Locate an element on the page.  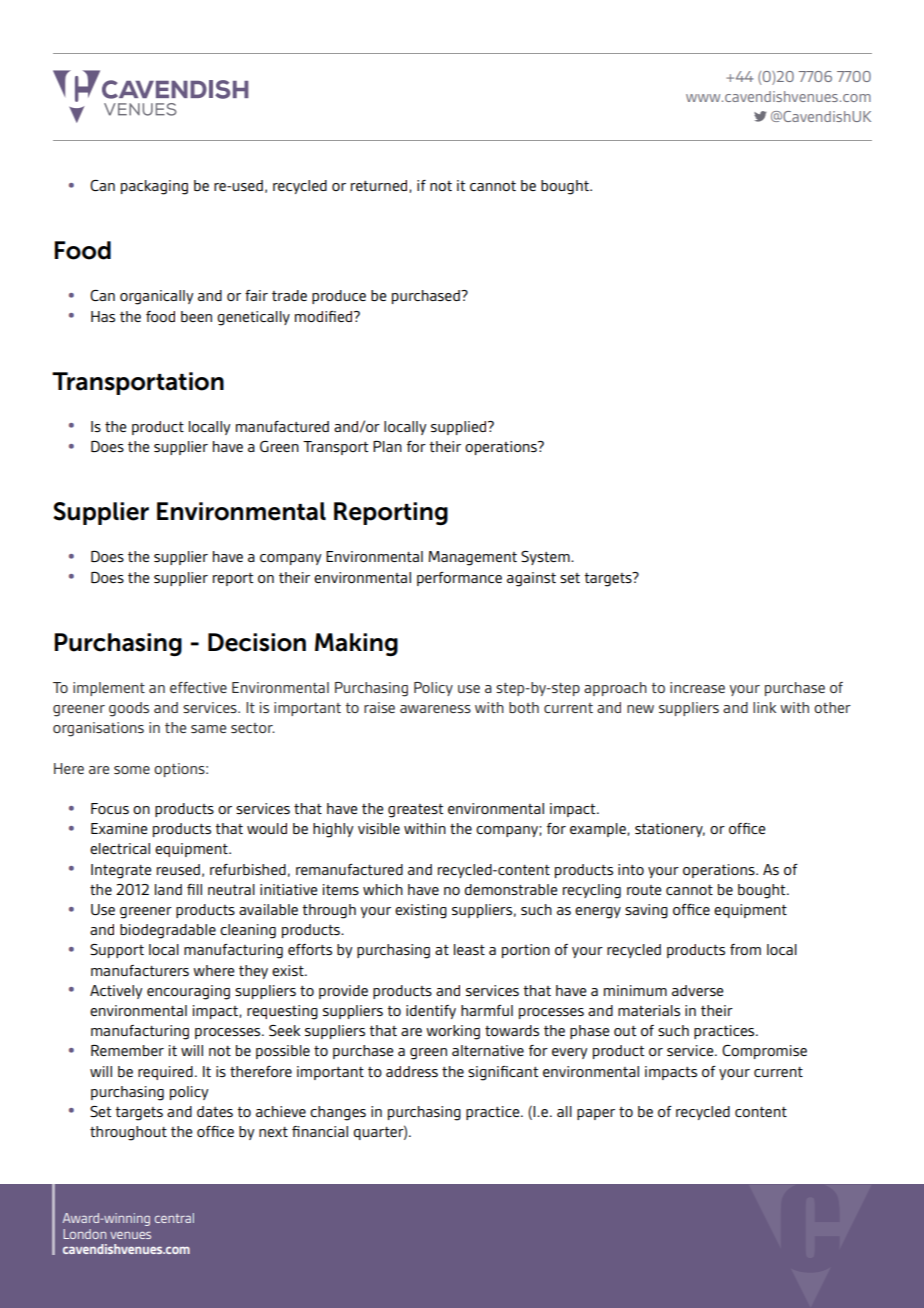
Plan is located at coordinates (387, 446).
